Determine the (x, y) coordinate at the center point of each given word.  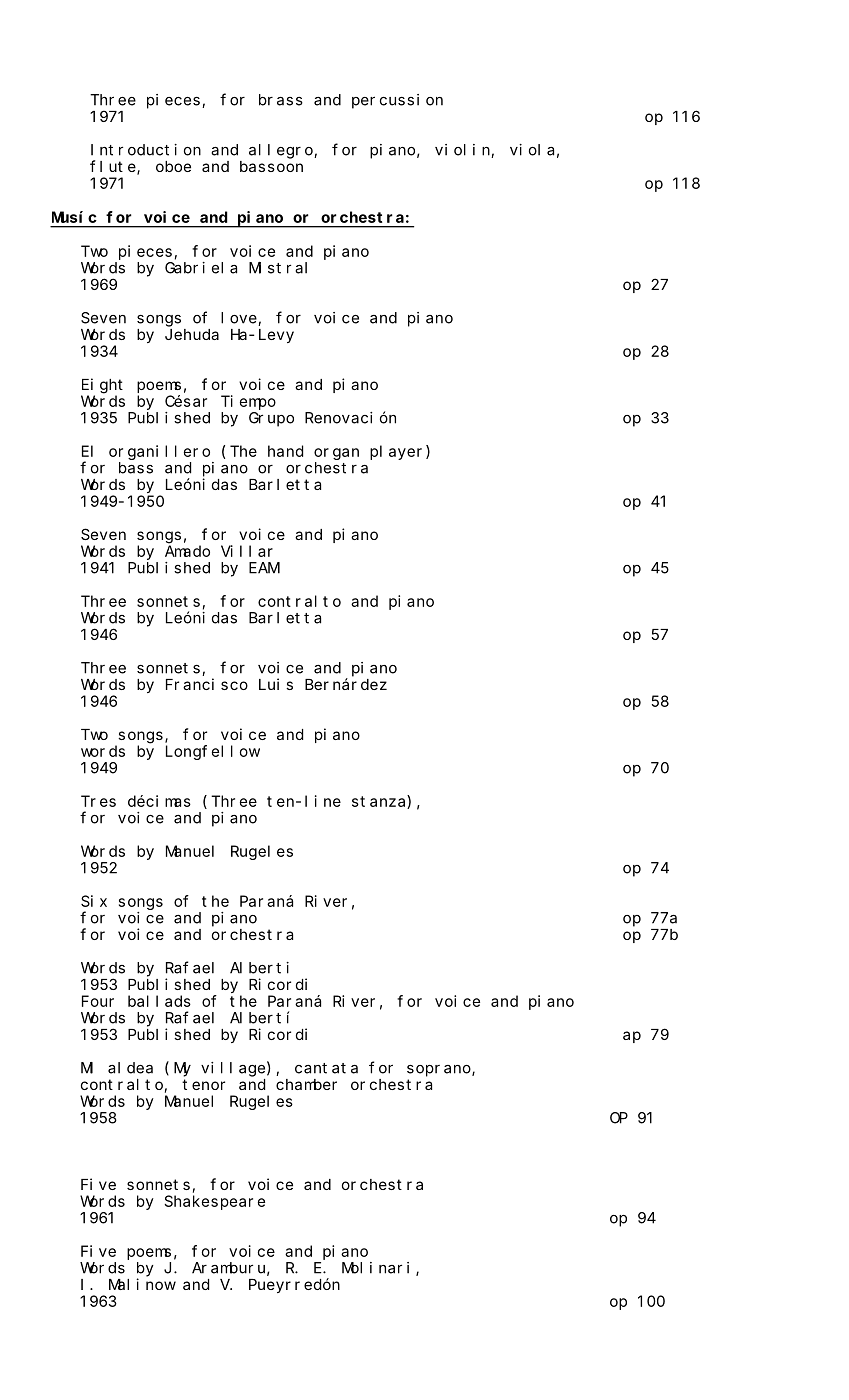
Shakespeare (214, 1202)
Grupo (271, 419)
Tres (98, 801)
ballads (159, 1001)
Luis (276, 684)
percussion (397, 101)
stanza (380, 802)
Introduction (146, 150)
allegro (282, 151)
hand (285, 451)
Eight (102, 386)
